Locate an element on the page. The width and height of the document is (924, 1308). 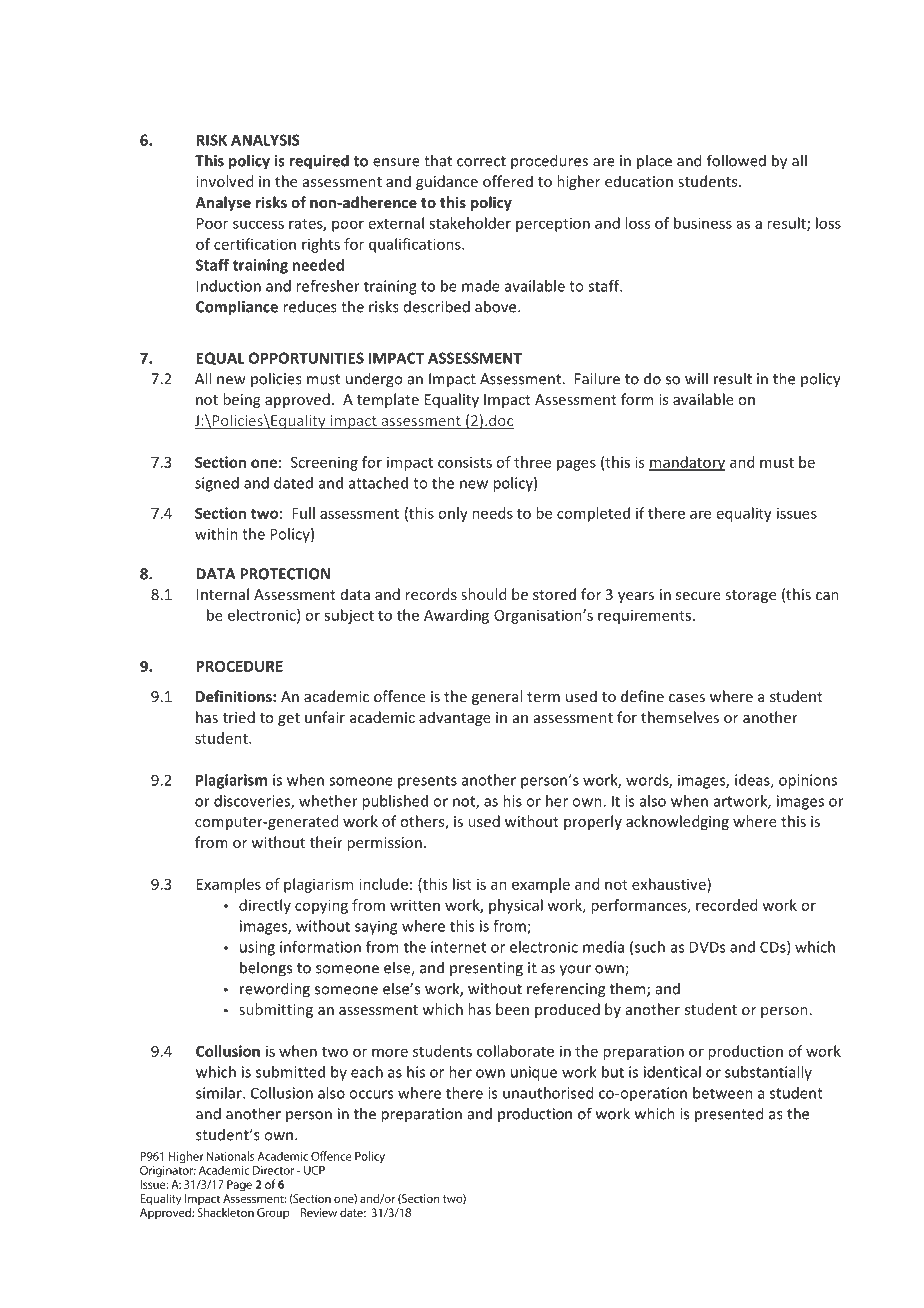
followed is located at coordinates (736, 160).
